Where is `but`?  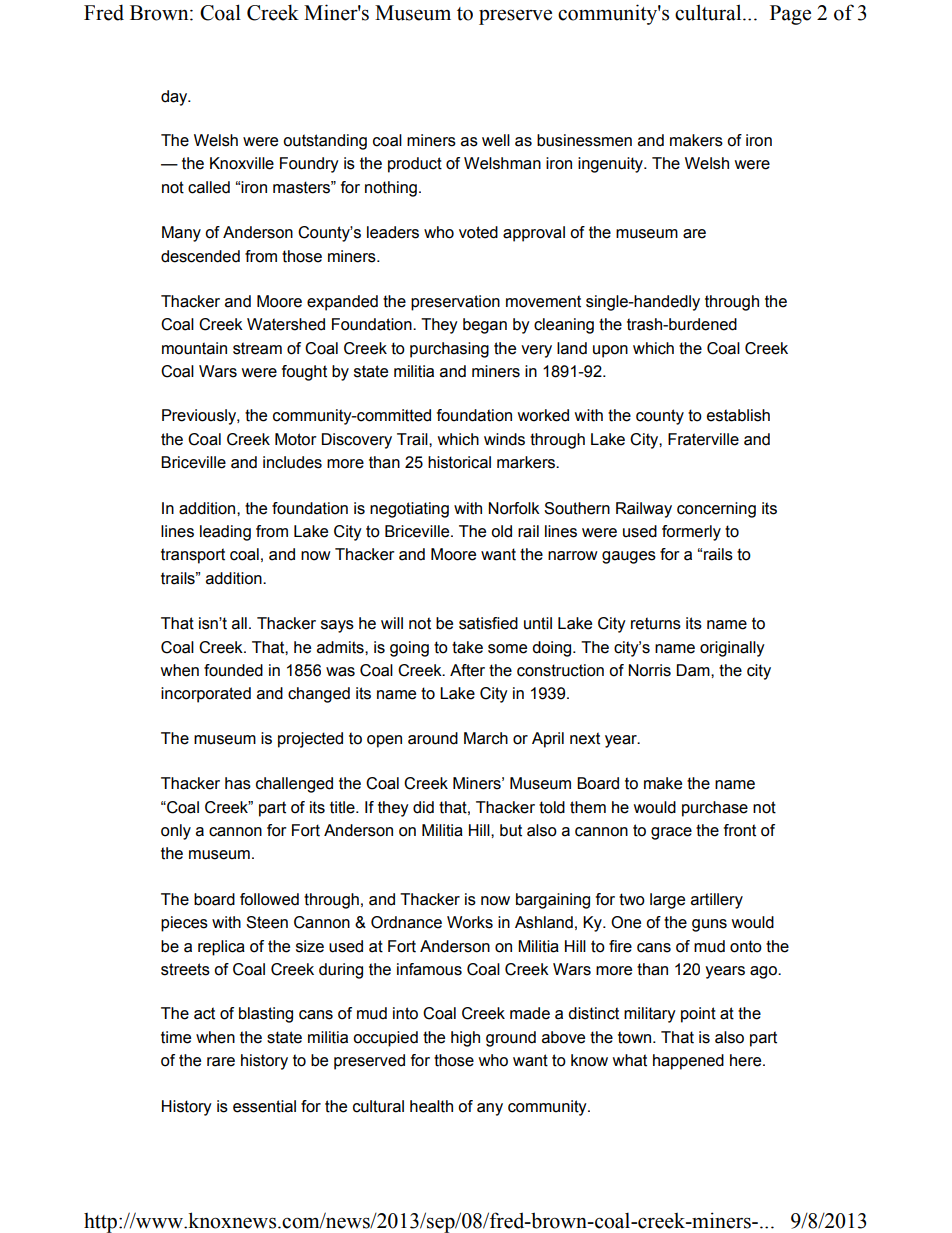 but is located at coordinates (511, 830).
